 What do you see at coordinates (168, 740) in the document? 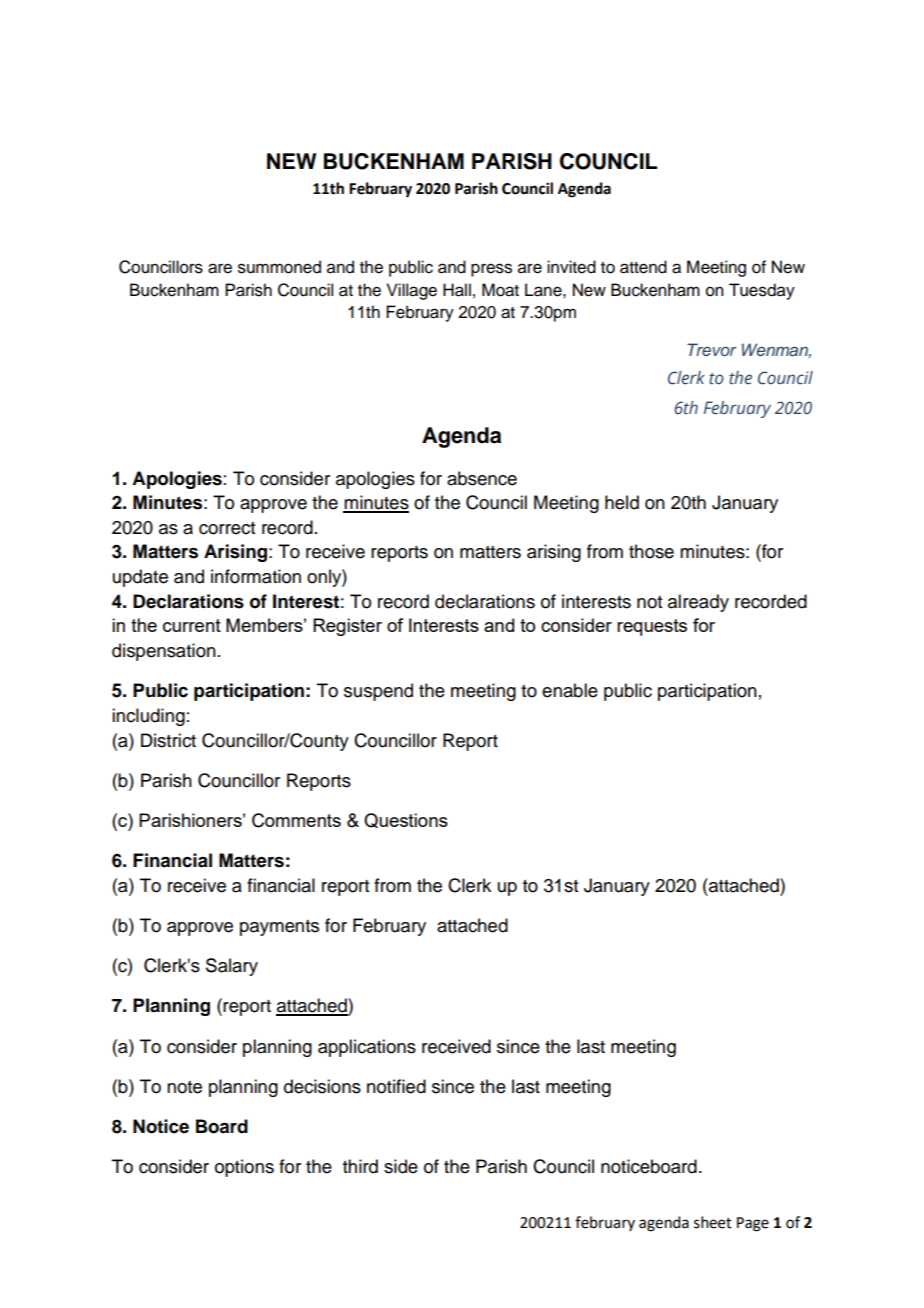
I see `District` at bounding box center [168, 740].
